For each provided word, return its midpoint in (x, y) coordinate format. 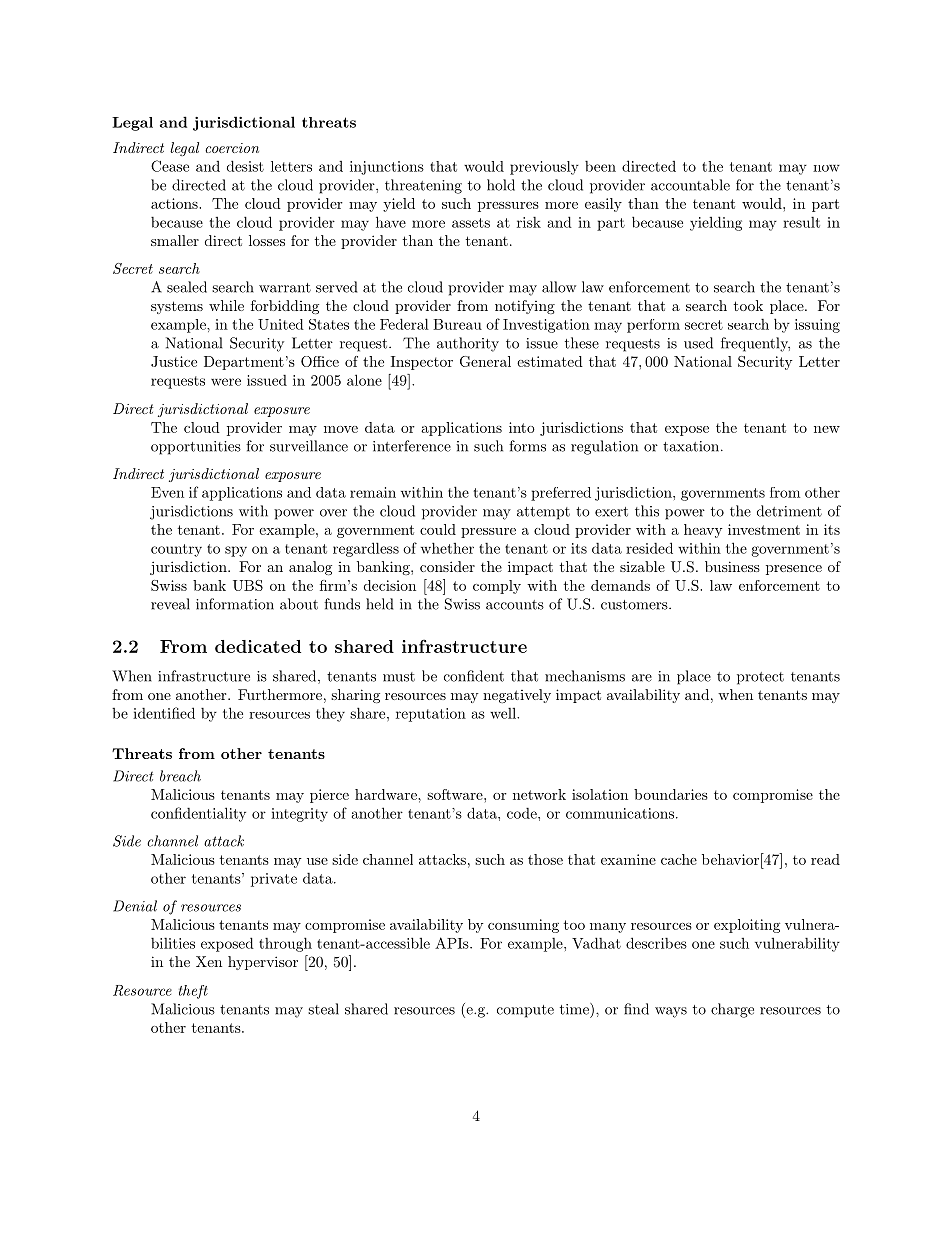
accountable (690, 185)
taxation (691, 446)
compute (525, 1011)
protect (760, 678)
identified (164, 713)
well (504, 713)
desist (245, 166)
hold (501, 185)
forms (527, 446)
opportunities (196, 448)
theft (193, 992)
